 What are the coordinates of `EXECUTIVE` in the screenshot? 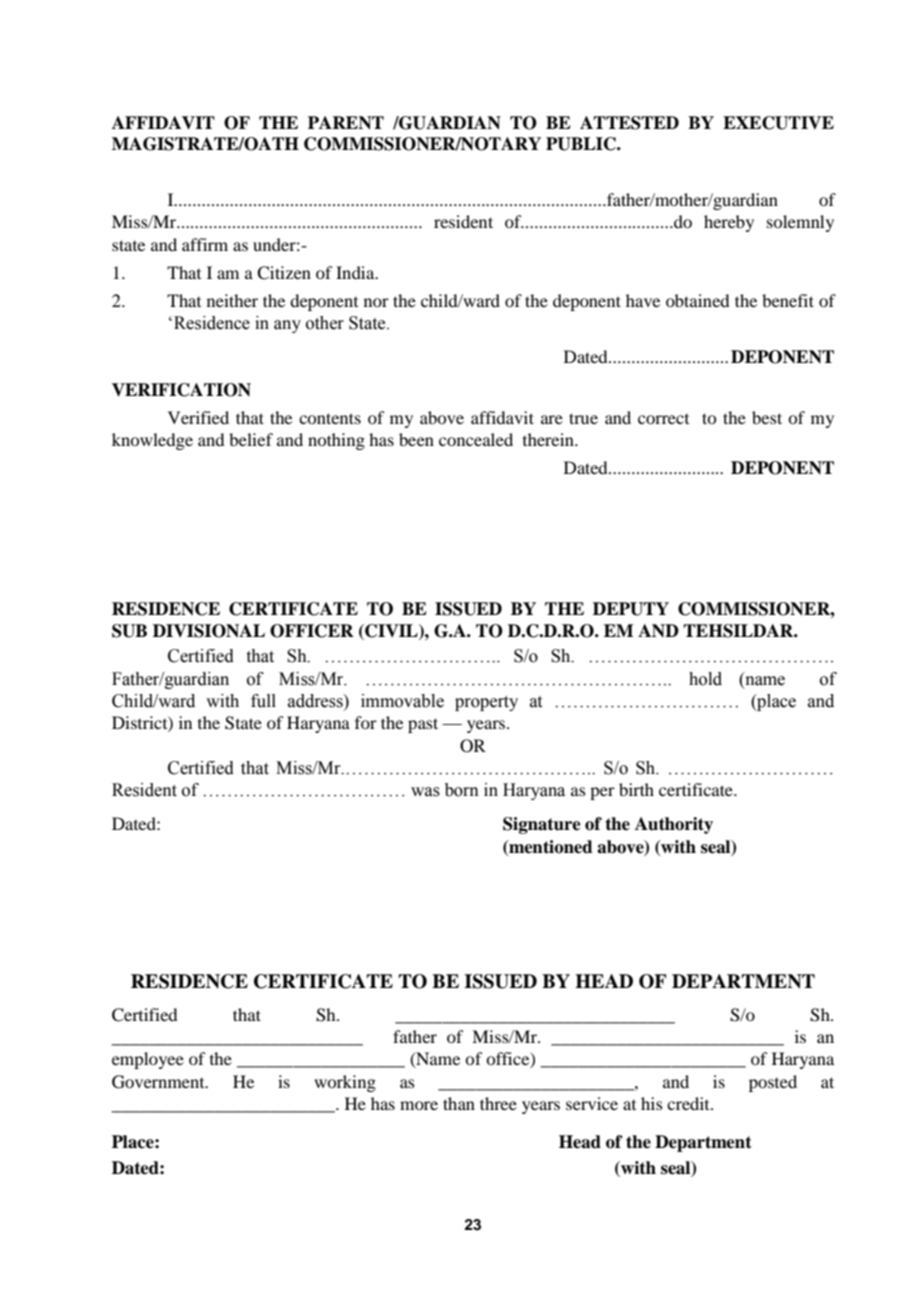 It's located at (778, 123).
